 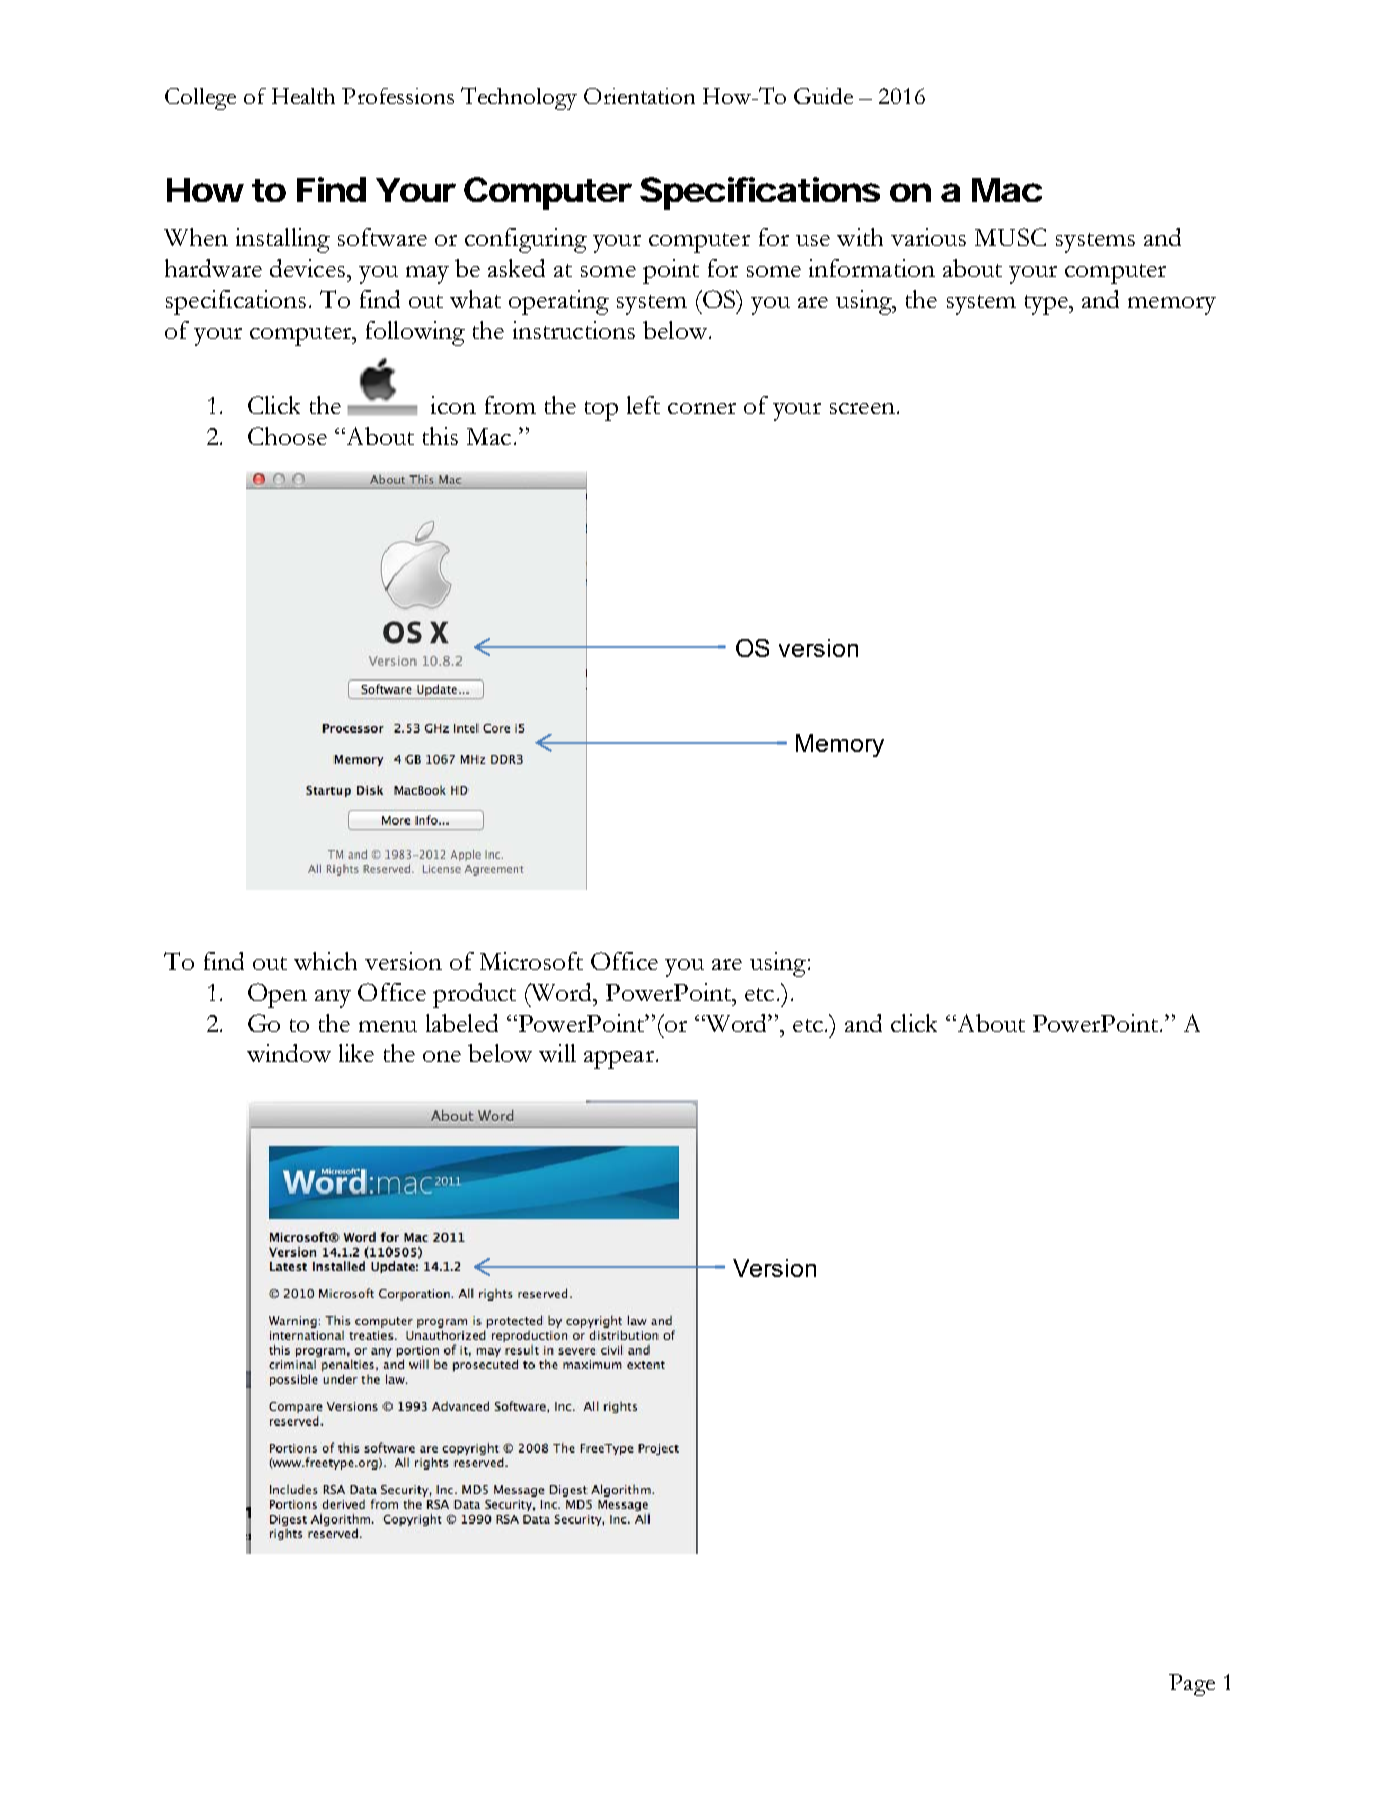 What do you see at coordinates (557, 1053) in the image?
I see `will` at bounding box center [557, 1053].
